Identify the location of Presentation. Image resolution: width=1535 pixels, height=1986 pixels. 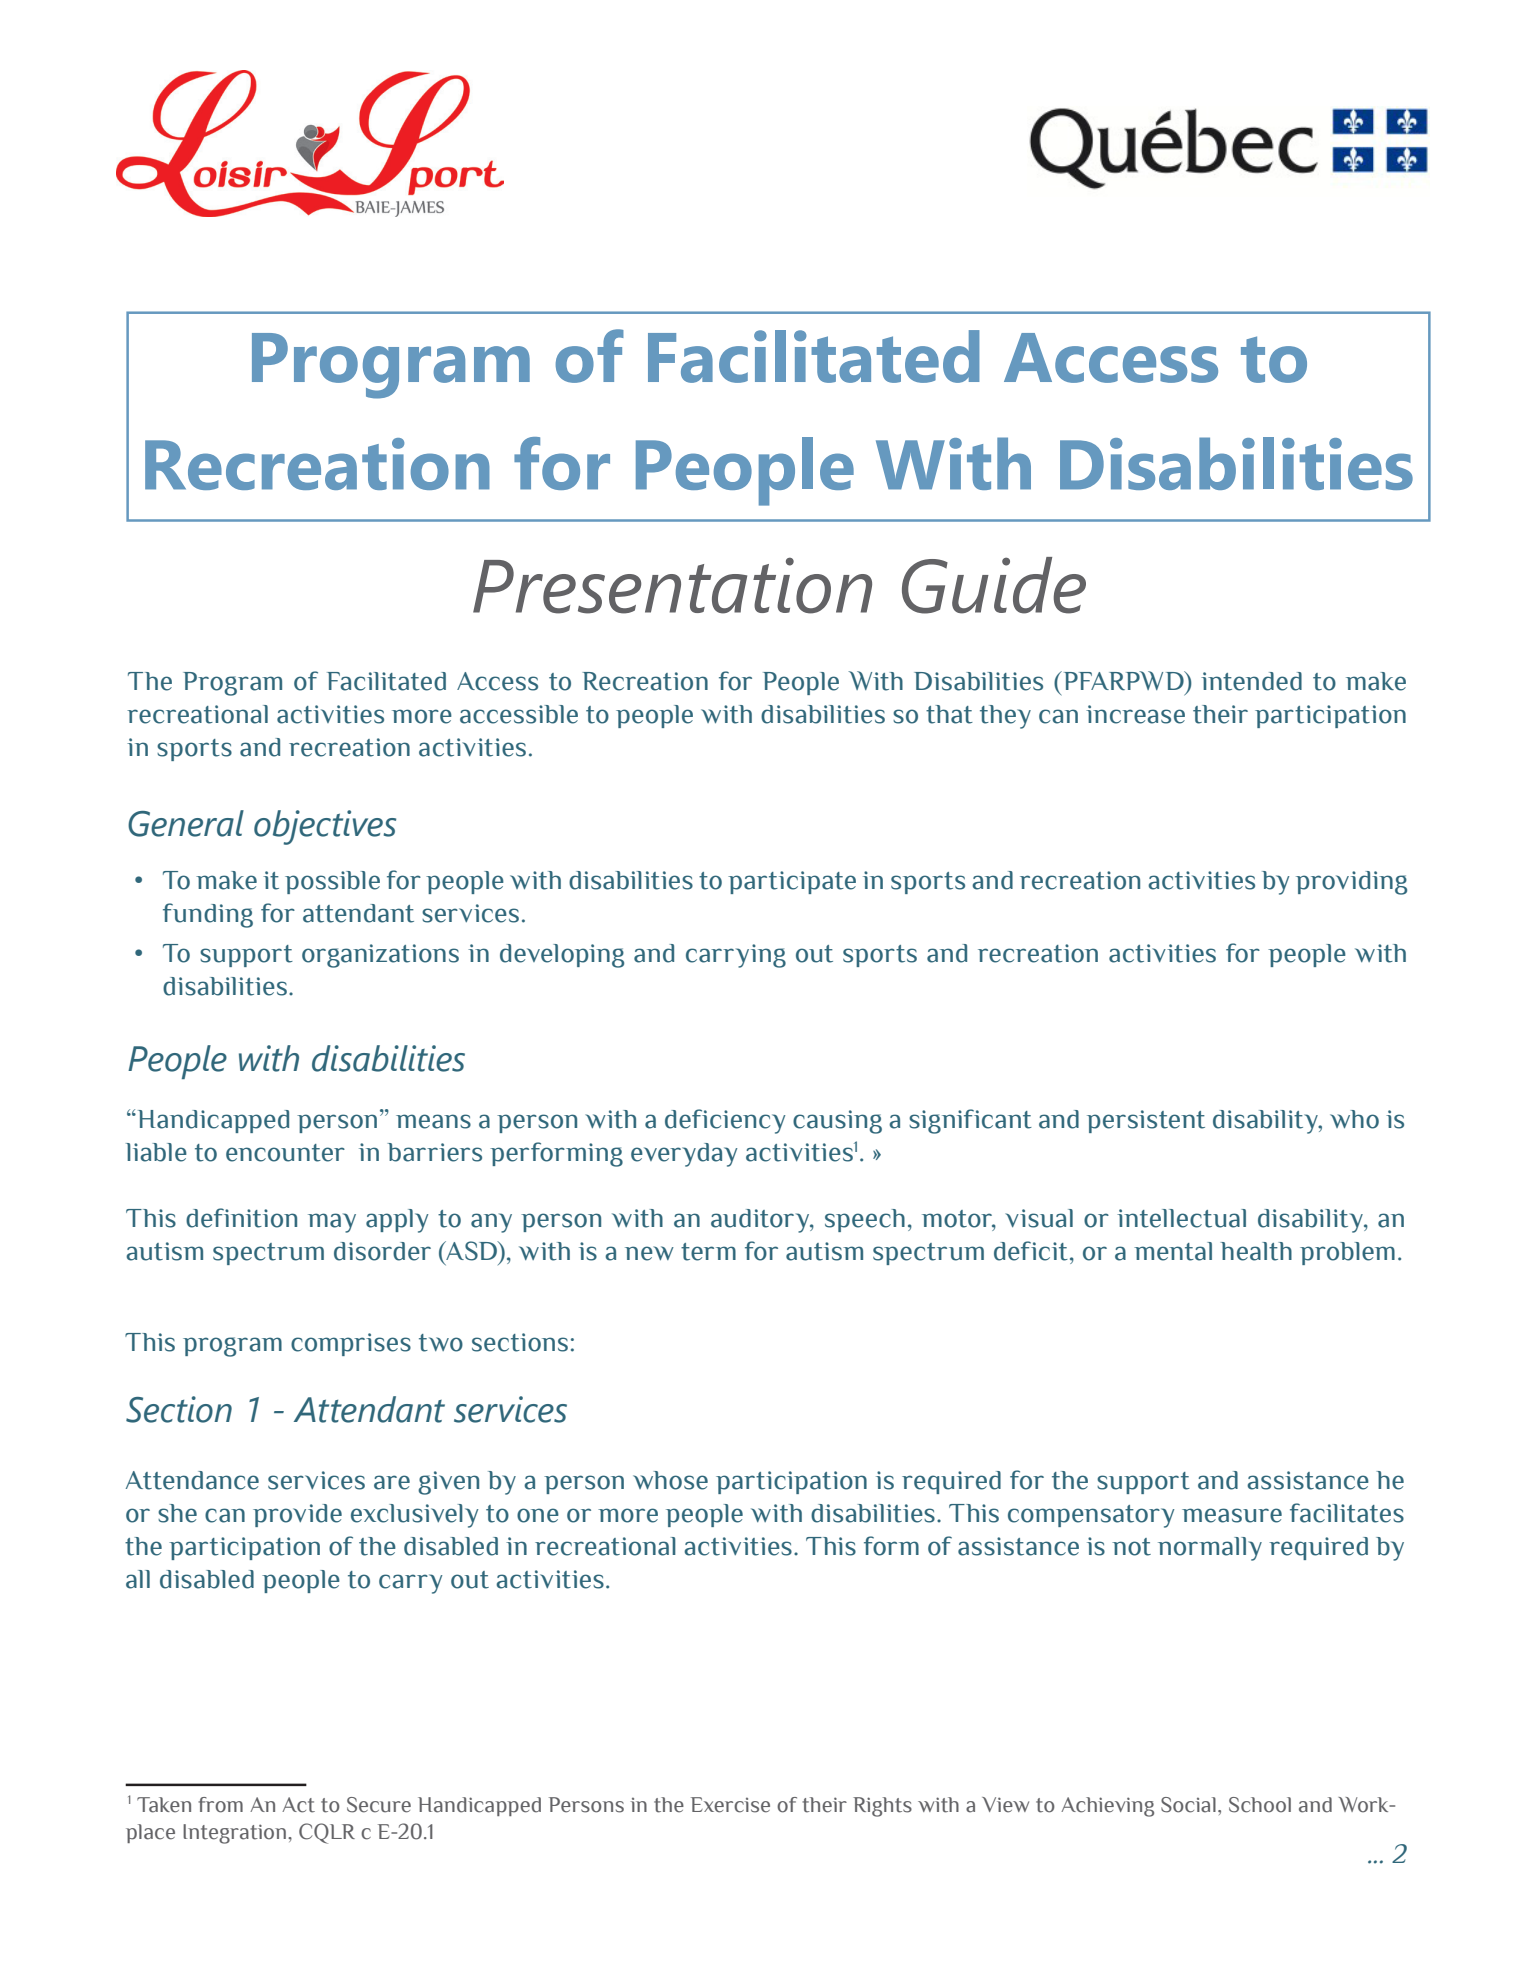
(672, 585).
